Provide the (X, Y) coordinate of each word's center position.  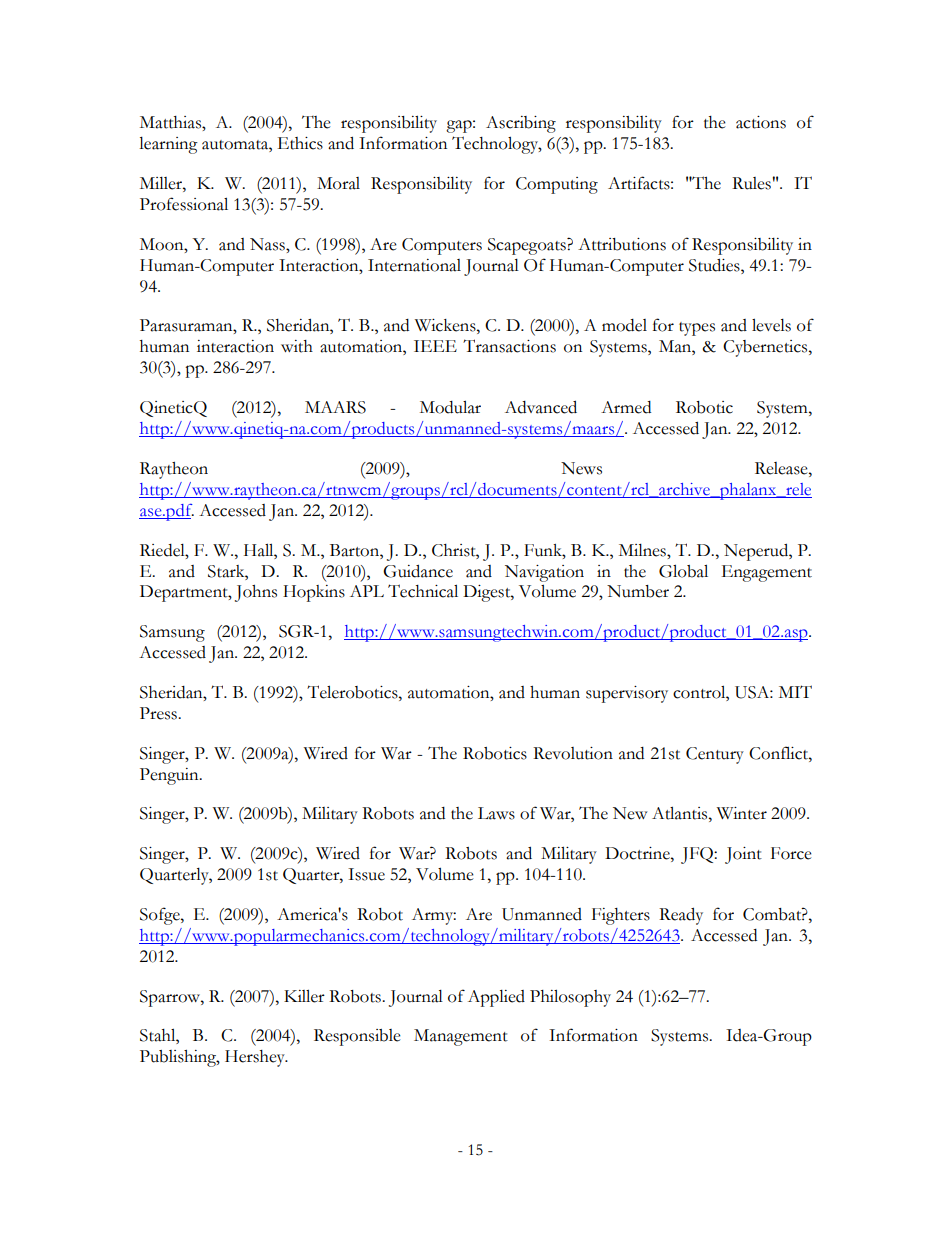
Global (683, 571)
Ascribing (521, 124)
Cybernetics (766, 348)
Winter (742, 813)
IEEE (435, 346)
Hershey (256, 1058)
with (297, 346)
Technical (423, 591)
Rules (752, 183)
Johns (256, 593)
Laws (496, 813)
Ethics (300, 143)
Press (159, 713)
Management (461, 1037)
